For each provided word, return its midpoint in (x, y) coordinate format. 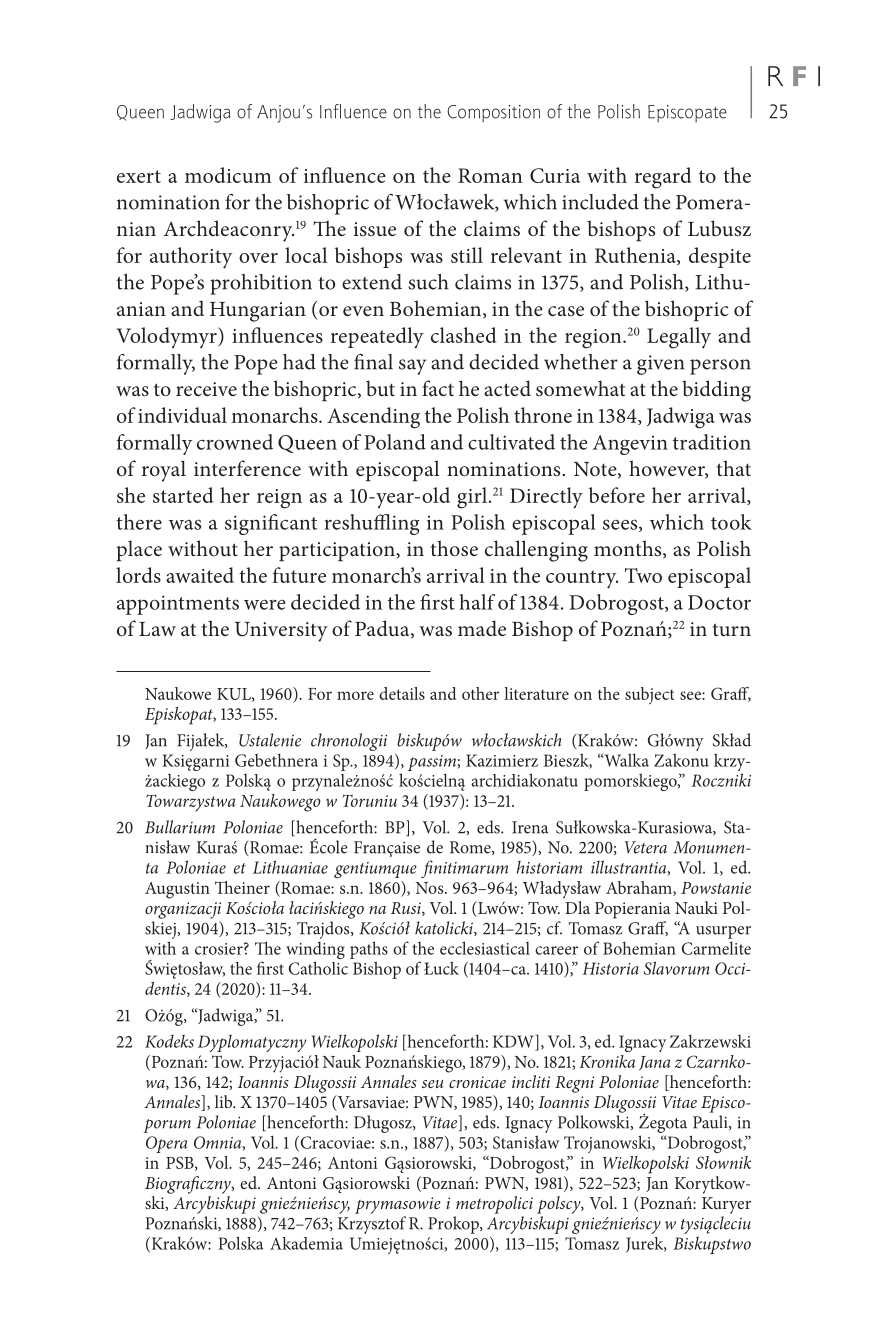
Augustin (177, 890)
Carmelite (716, 948)
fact (438, 388)
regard (663, 178)
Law (157, 629)
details (402, 693)
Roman (490, 175)
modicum (228, 175)
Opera (166, 1144)
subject (649, 696)
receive (206, 389)
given (660, 365)
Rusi (407, 909)
